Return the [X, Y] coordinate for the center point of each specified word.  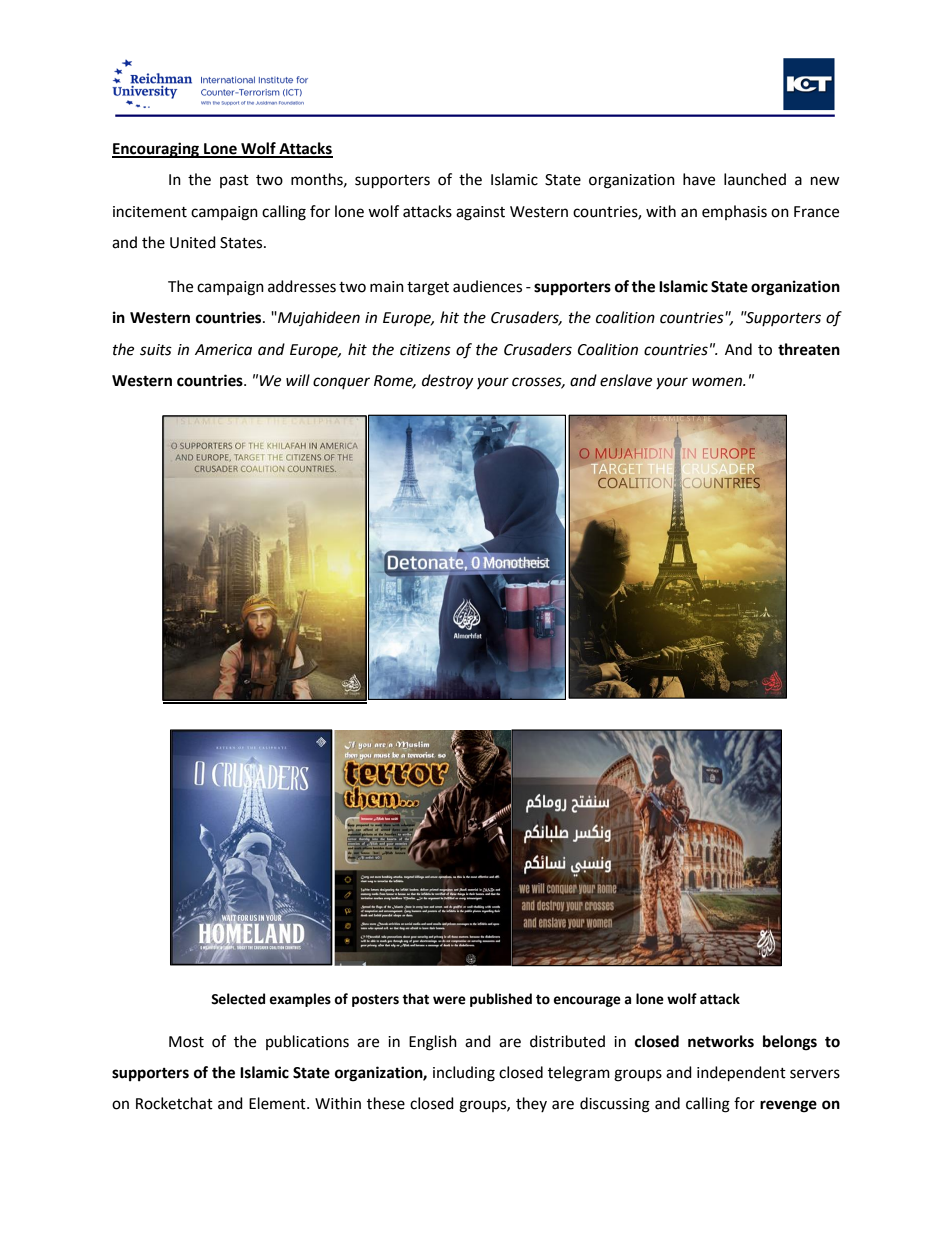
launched [755, 179]
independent [741, 1074]
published [501, 1000]
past [234, 181]
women [718, 382]
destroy [447, 381]
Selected [238, 999]
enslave [626, 380]
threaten [809, 349]
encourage [587, 1001]
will [298, 380]
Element [278, 1103]
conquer [341, 383]
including [464, 1074]
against [480, 213]
